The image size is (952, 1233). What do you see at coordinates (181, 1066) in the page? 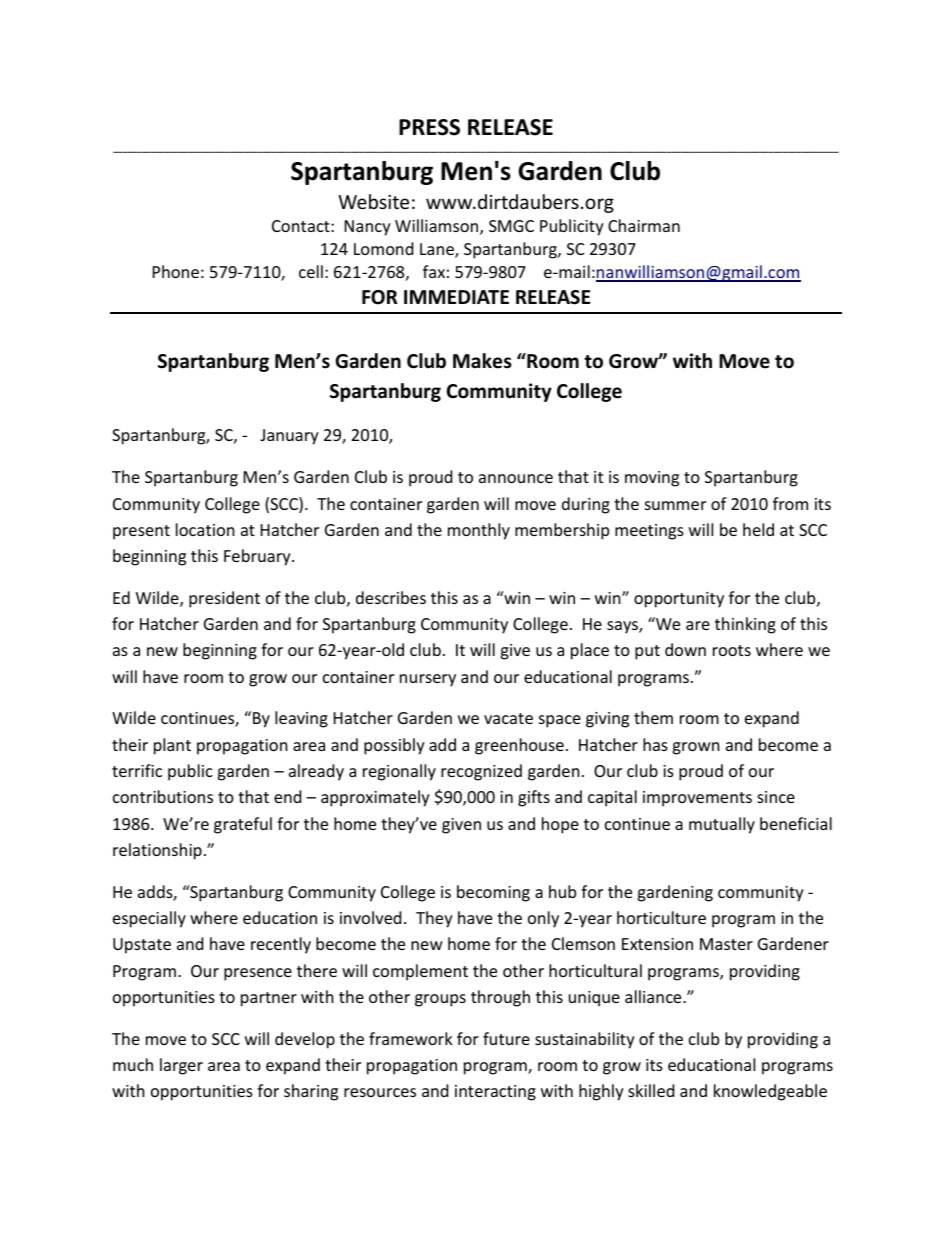
I see `larger` at bounding box center [181, 1066].
